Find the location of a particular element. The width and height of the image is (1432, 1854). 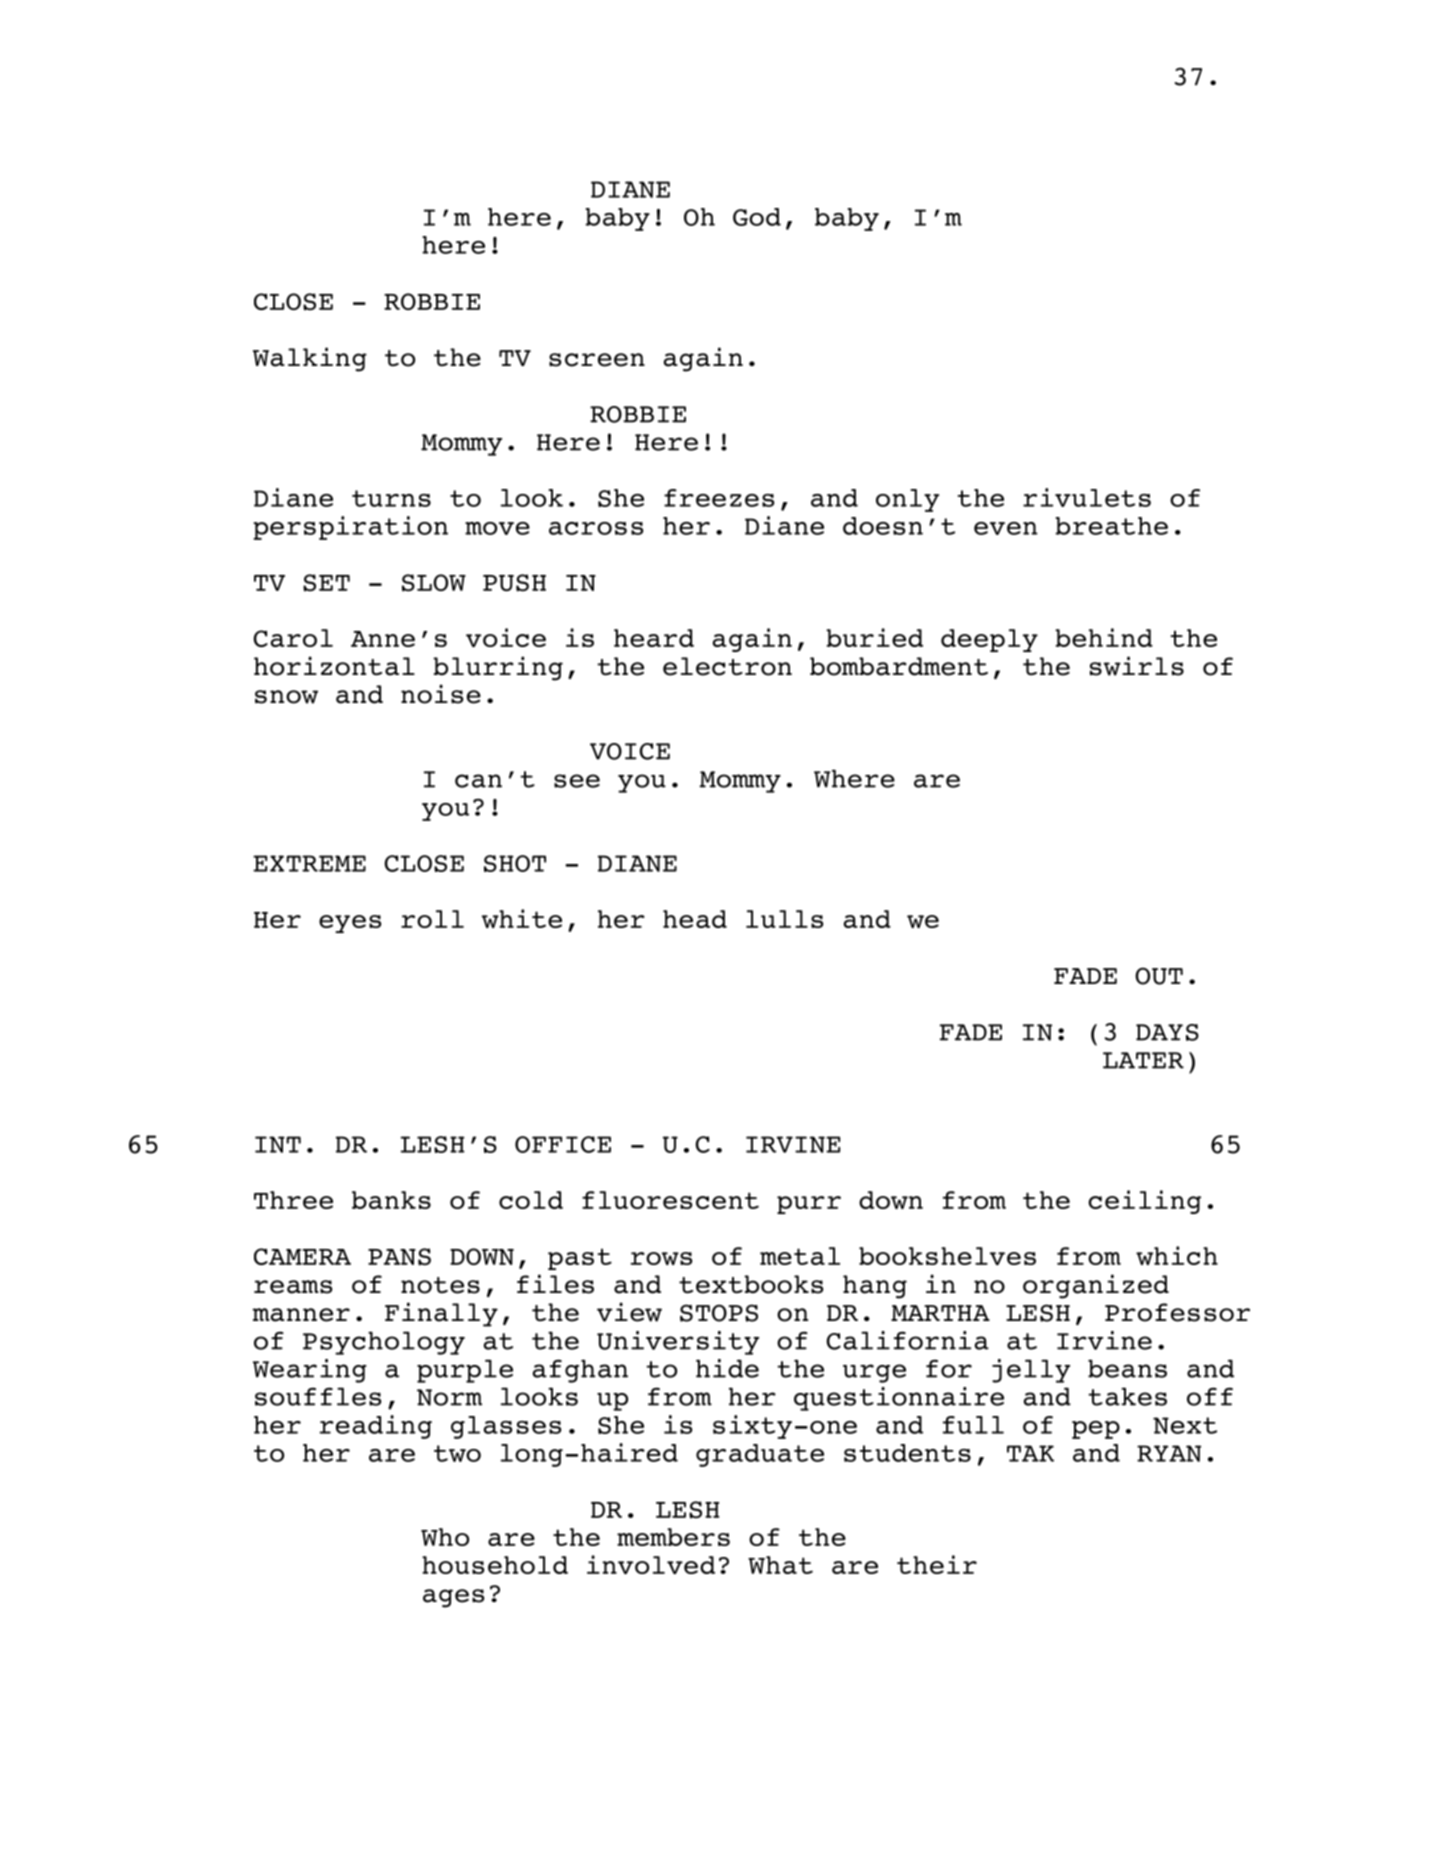

God is located at coordinates (757, 217).
